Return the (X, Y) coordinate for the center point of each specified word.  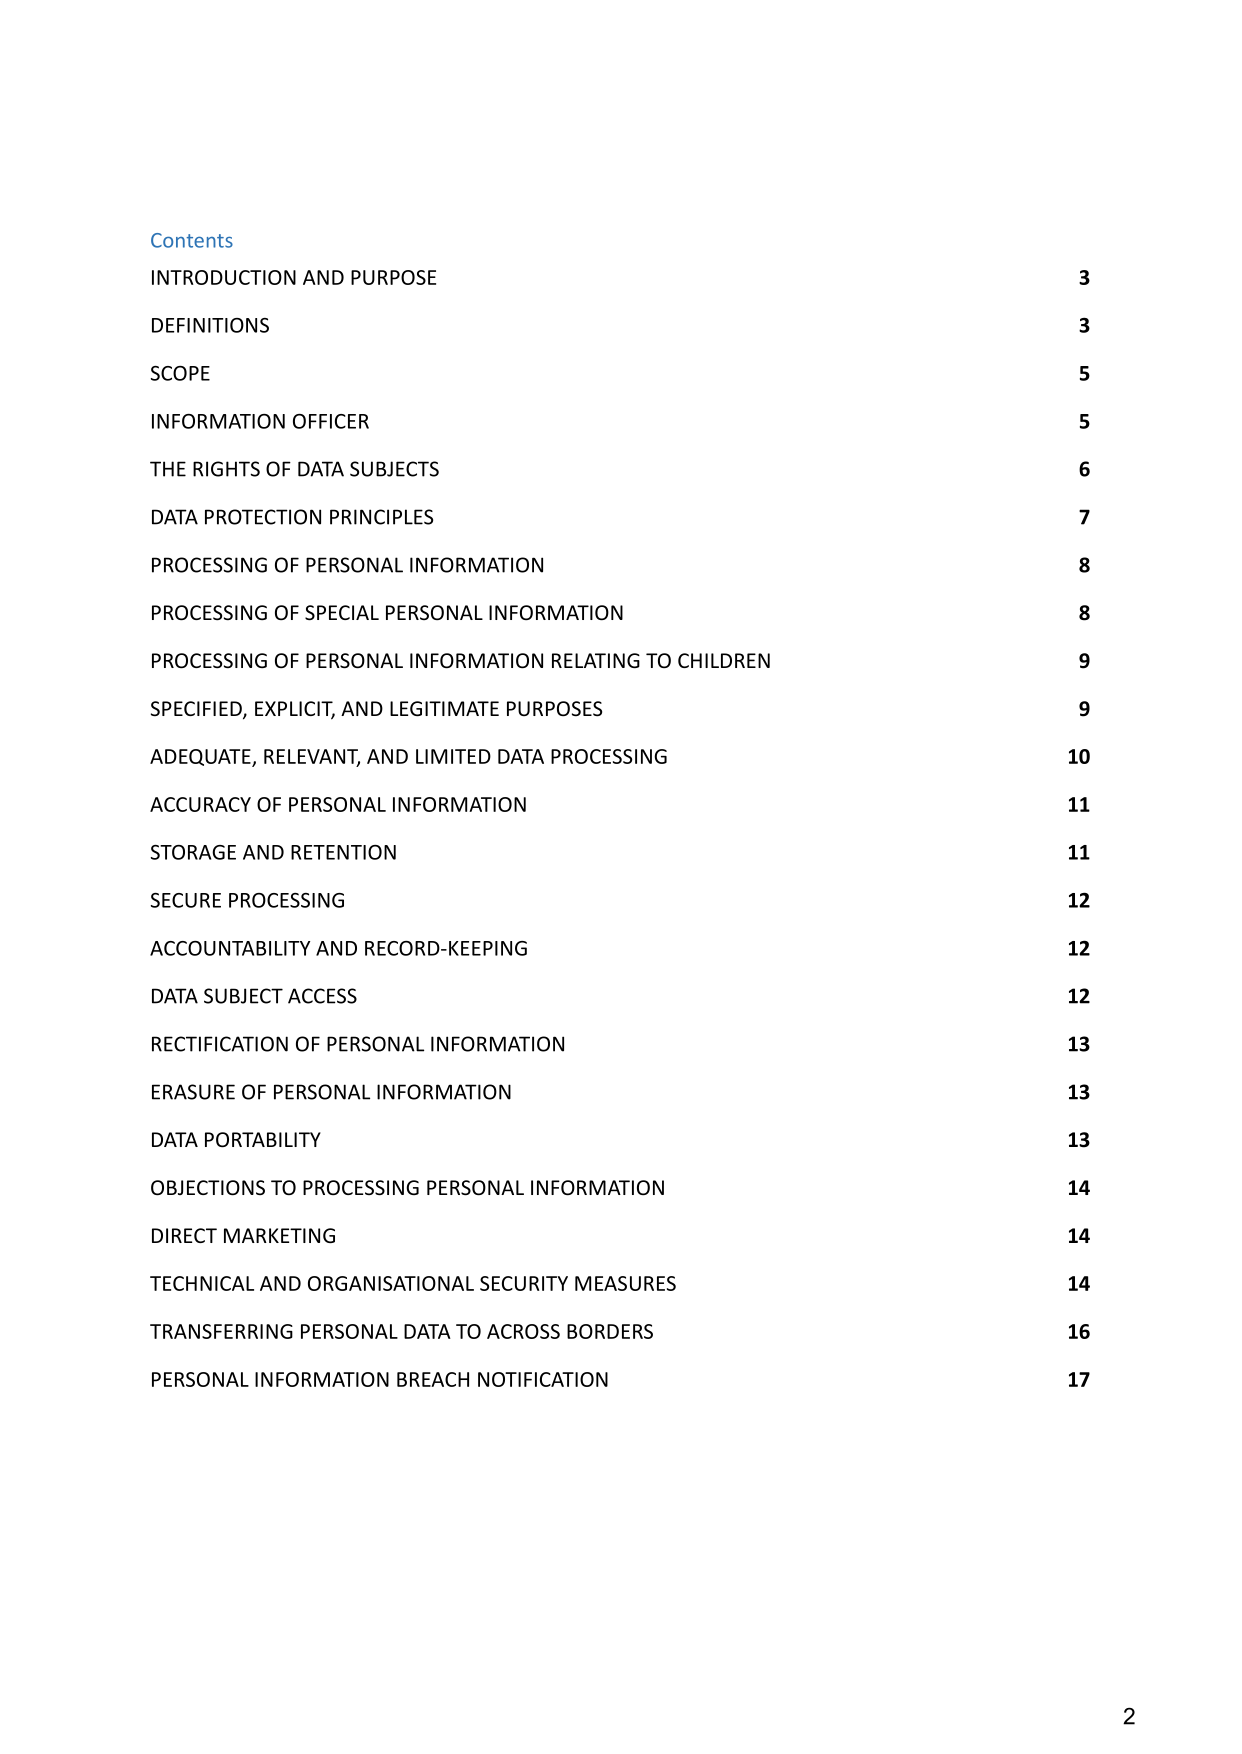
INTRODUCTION (224, 277)
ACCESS (322, 996)
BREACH (433, 1379)
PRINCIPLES (381, 517)
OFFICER (331, 421)
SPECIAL (342, 613)
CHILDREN (724, 660)
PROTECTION (263, 517)
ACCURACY (200, 804)
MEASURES (625, 1283)
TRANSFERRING (221, 1331)
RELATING (596, 660)
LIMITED (453, 756)
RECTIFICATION (220, 1044)
